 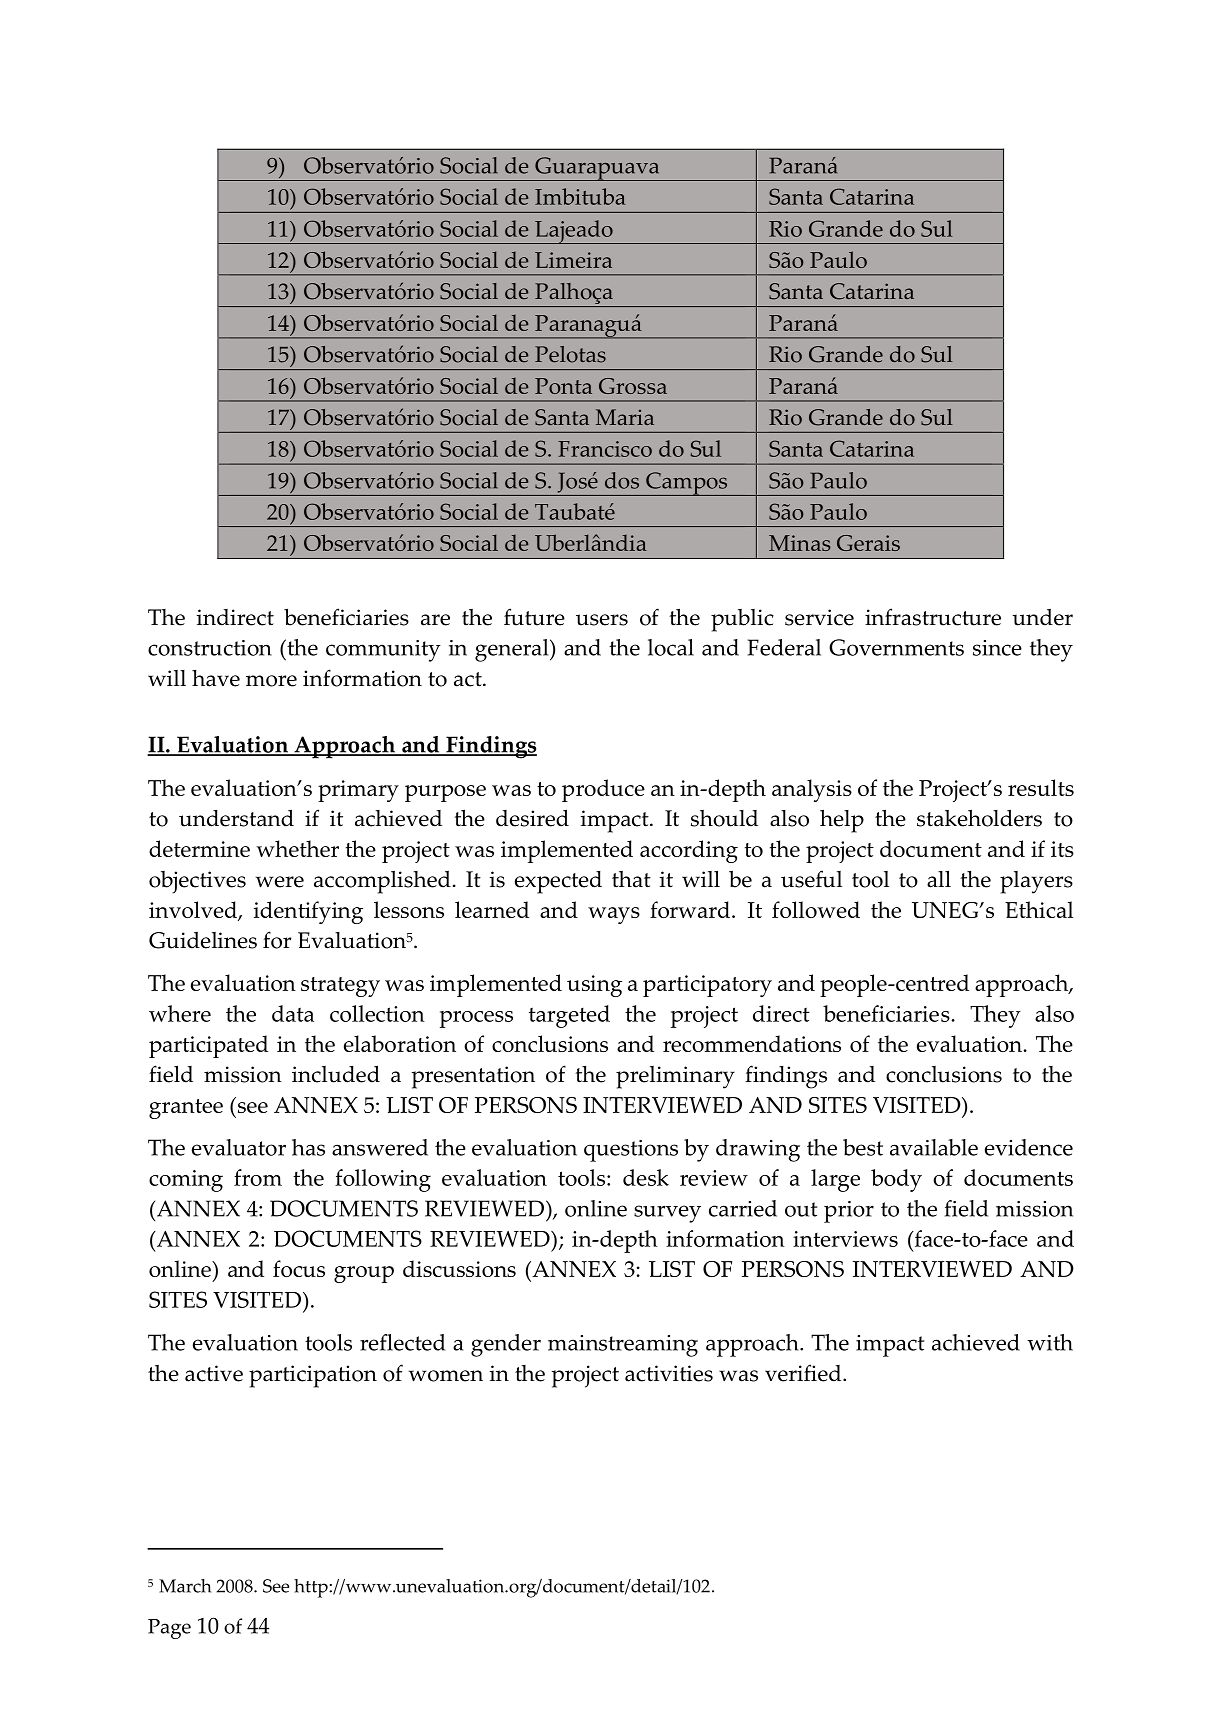 What do you see at coordinates (804, 1373) in the screenshot?
I see `verified` at bounding box center [804, 1373].
